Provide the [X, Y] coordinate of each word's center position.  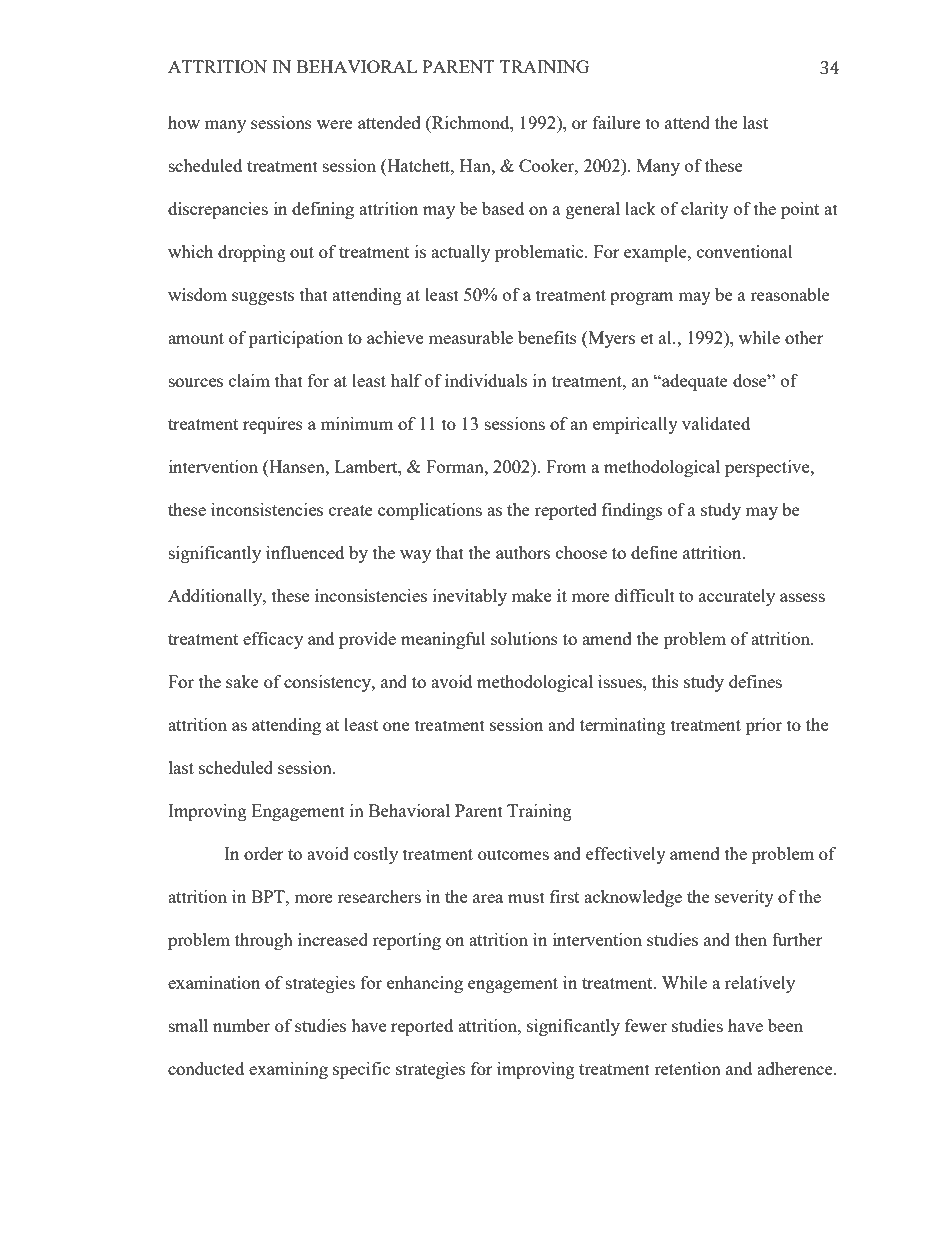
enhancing [425, 984]
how [184, 122]
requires [273, 425]
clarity [705, 210]
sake [242, 681]
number [241, 1025]
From [566, 466]
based [503, 208]
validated [716, 423]
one [396, 726]
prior [764, 726]
